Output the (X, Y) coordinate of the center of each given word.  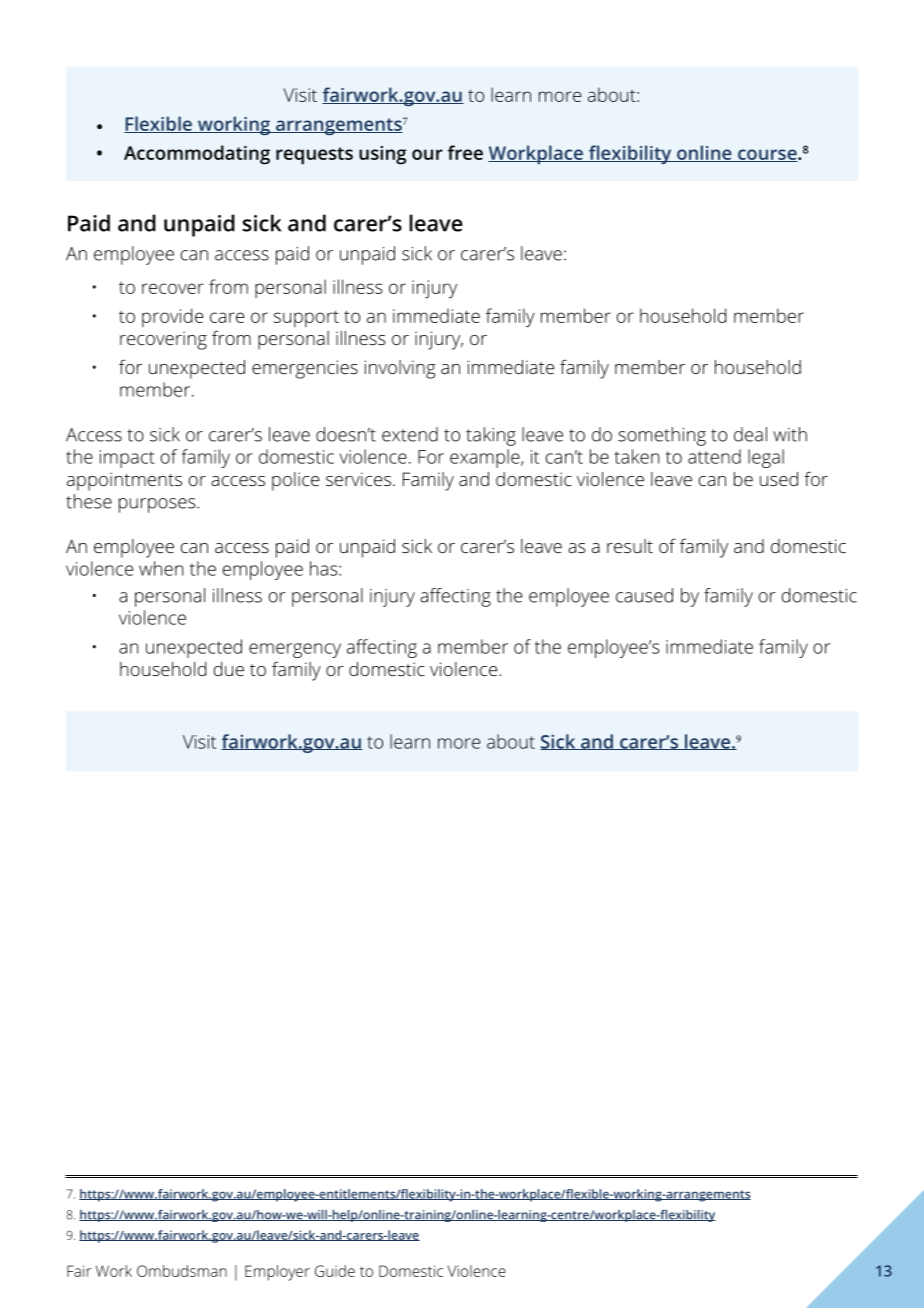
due (229, 669)
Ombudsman (182, 1271)
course (767, 155)
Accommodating (197, 155)
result (630, 546)
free (465, 152)
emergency (295, 650)
